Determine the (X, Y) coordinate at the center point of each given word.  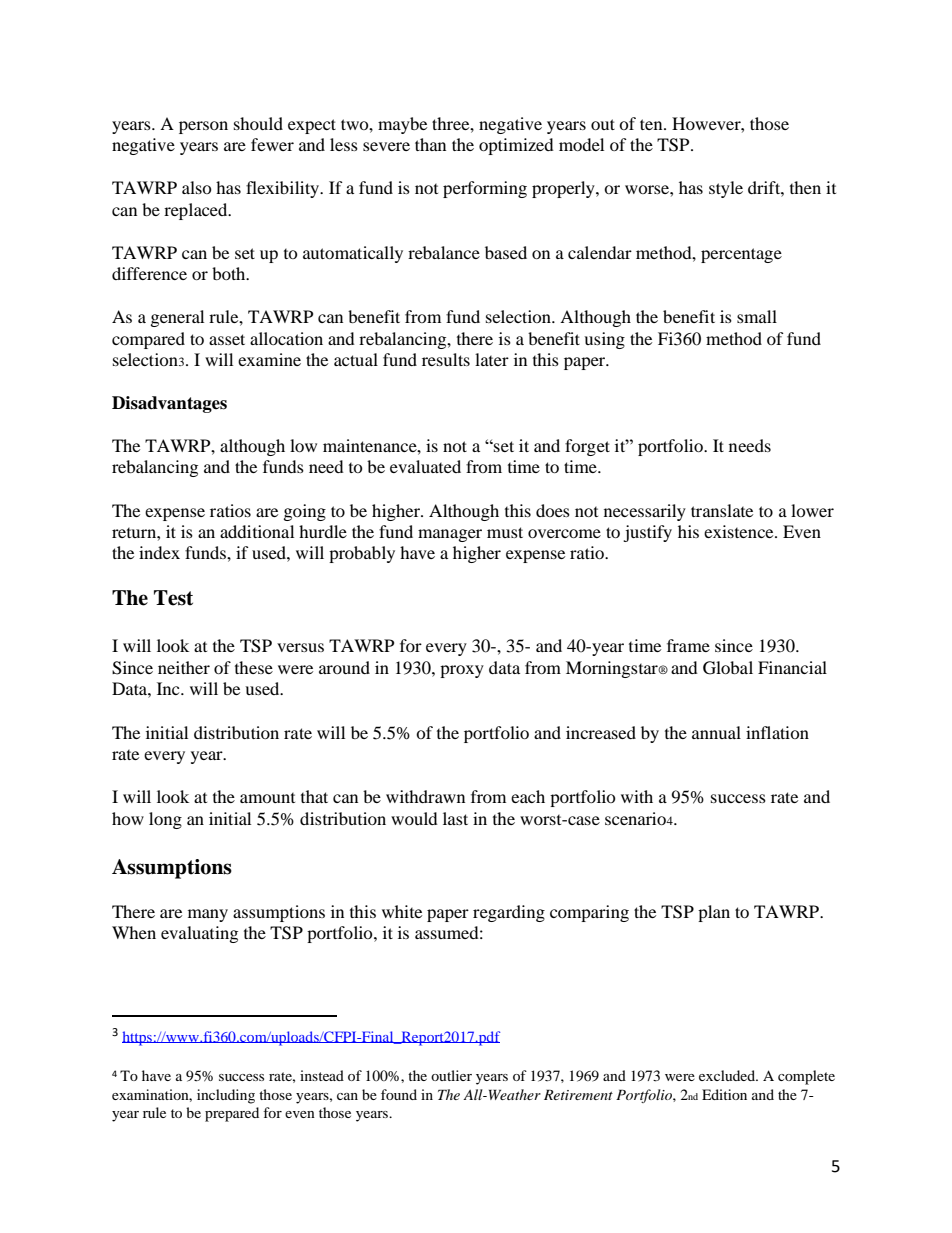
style (726, 189)
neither (184, 667)
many (208, 915)
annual (716, 732)
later (492, 359)
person (203, 127)
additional (257, 531)
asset (227, 339)
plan (714, 913)
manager (450, 535)
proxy (462, 671)
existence (740, 531)
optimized (516, 146)
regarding (509, 913)
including (226, 1096)
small (757, 316)
